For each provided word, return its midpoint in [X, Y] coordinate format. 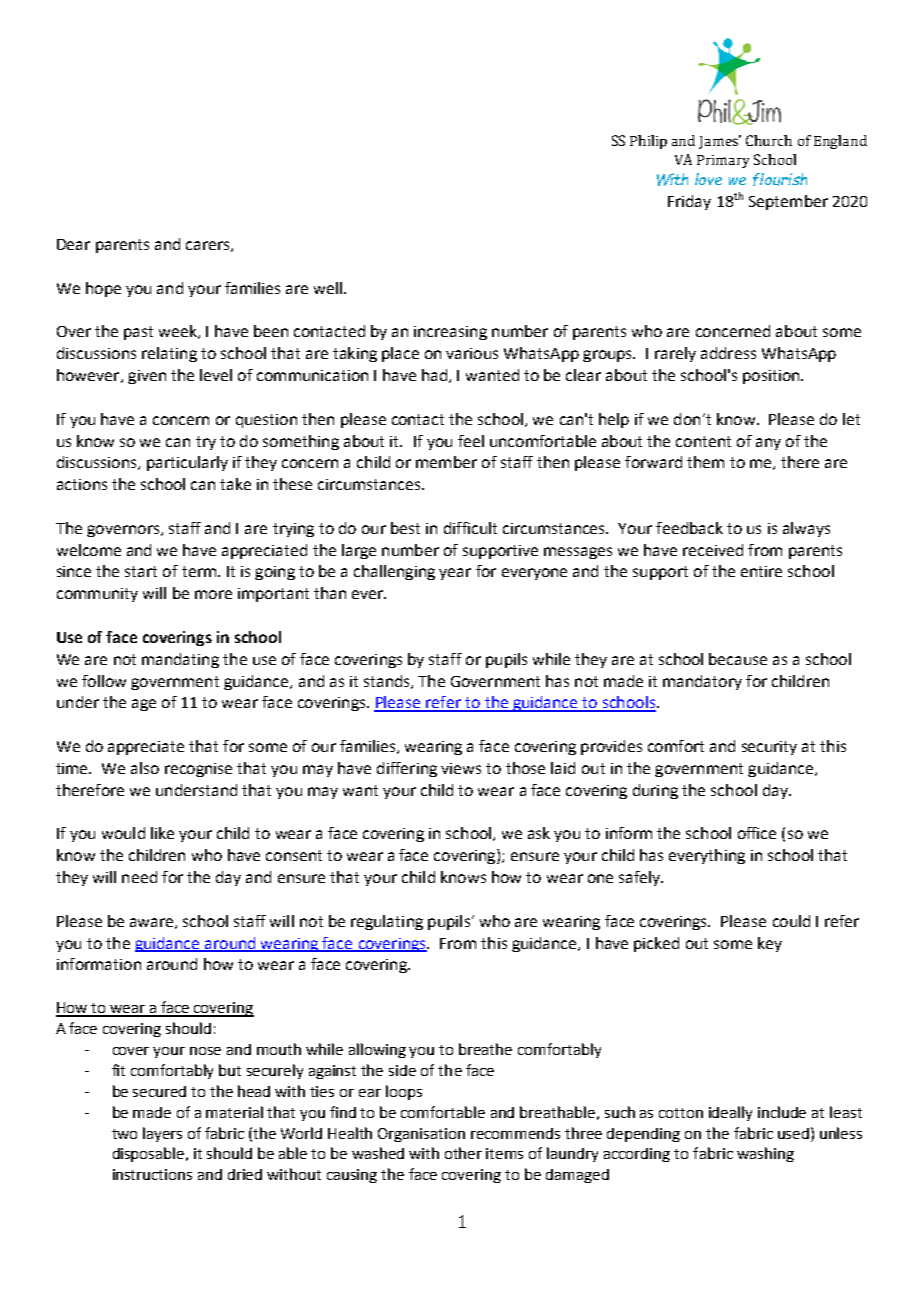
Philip [648, 142]
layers [162, 1134]
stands [388, 682]
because [738, 659]
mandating [180, 660]
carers [209, 246]
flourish [780, 179]
